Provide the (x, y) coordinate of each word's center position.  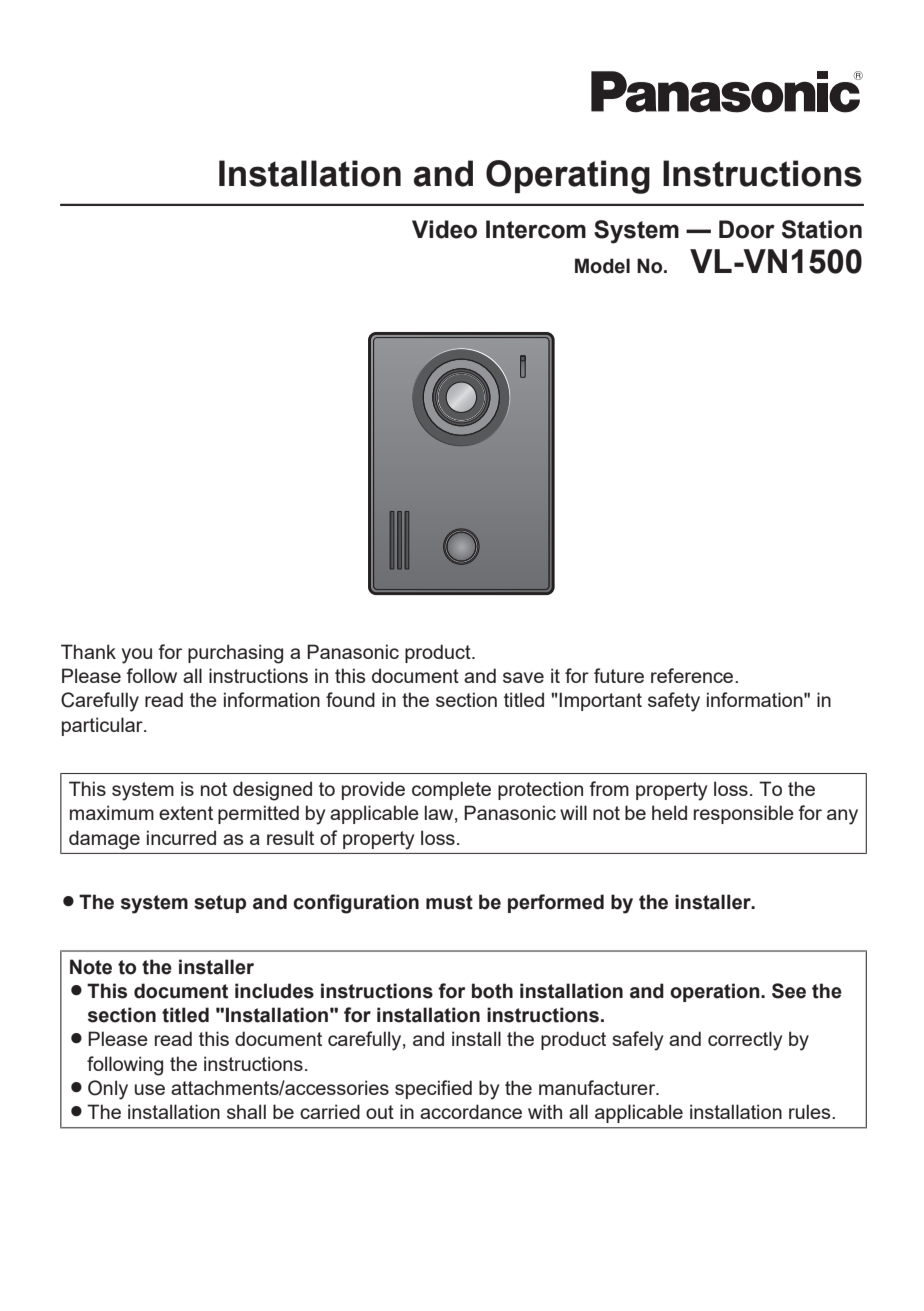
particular (103, 726)
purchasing (235, 654)
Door (747, 229)
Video (444, 229)
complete (451, 790)
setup (220, 904)
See (789, 991)
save (523, 677)
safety (674, 702)
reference (693, 675)
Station (822, 229)
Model (602, 266)
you (137, 656)
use (150, 1089)
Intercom (536, 229)
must (449, 902)
